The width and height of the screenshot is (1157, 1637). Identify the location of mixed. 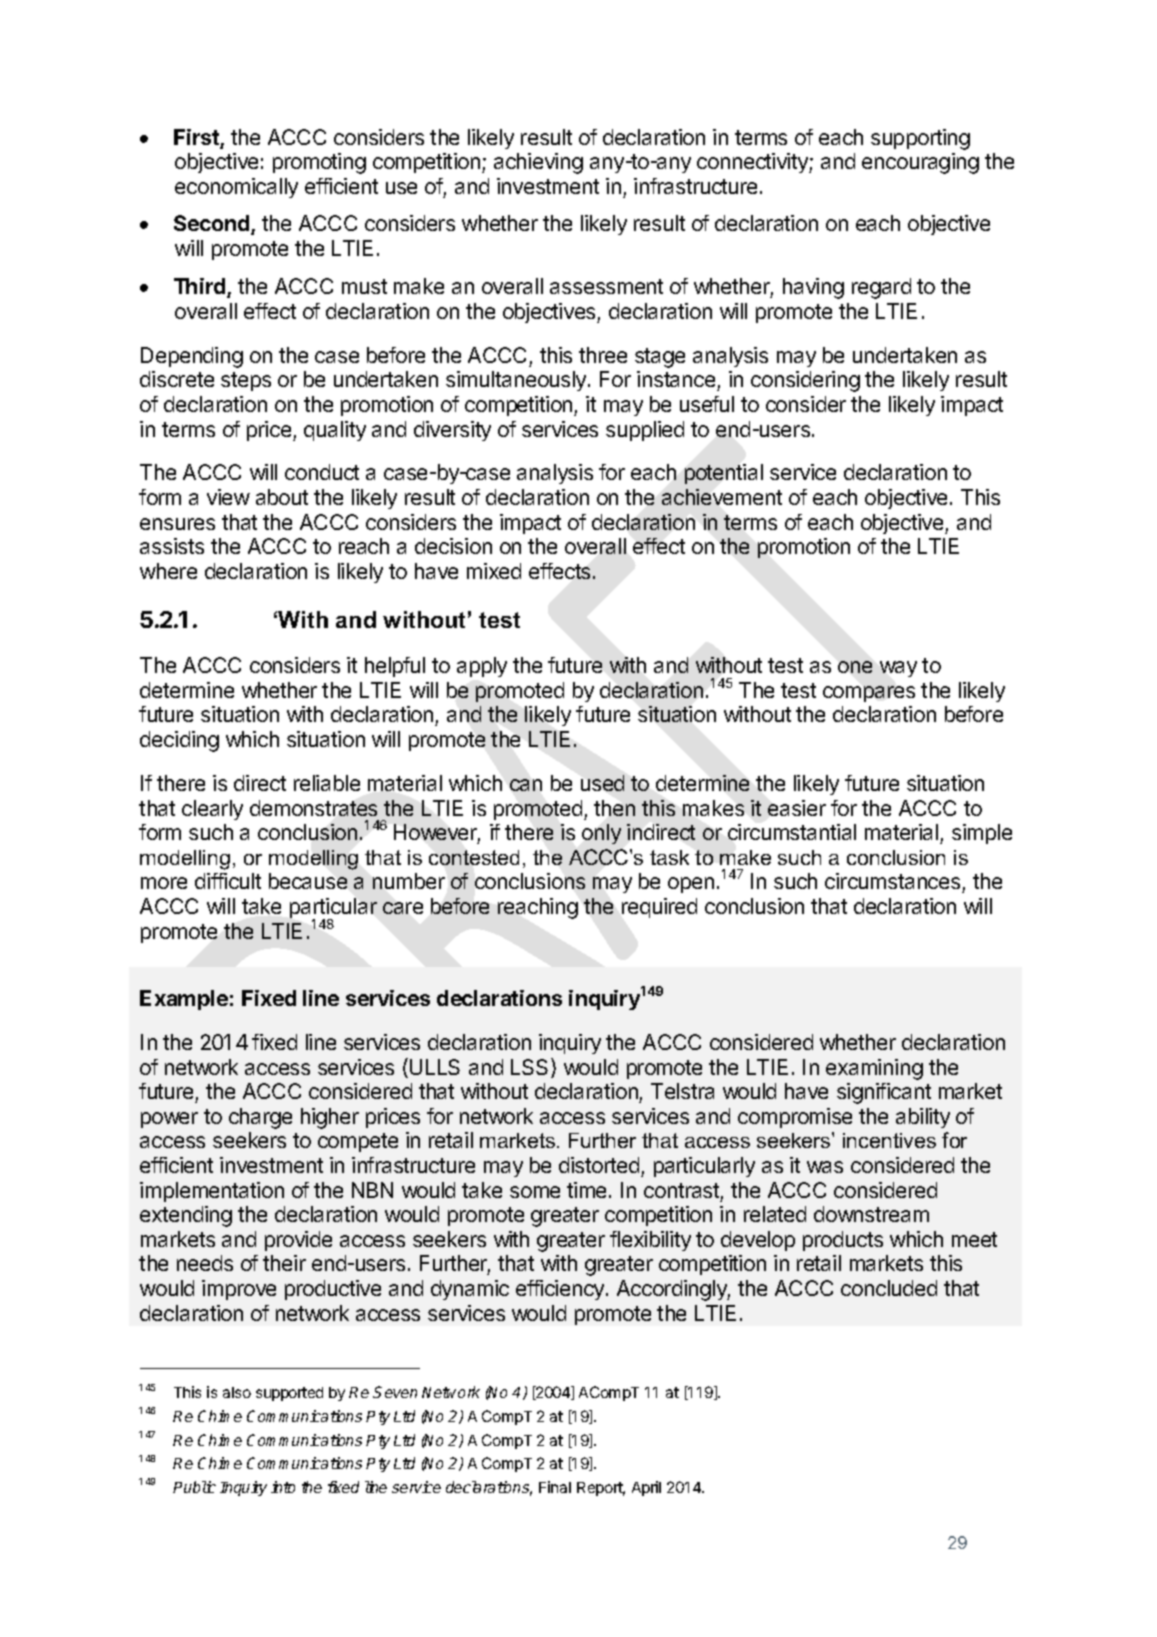
(494, 571).
